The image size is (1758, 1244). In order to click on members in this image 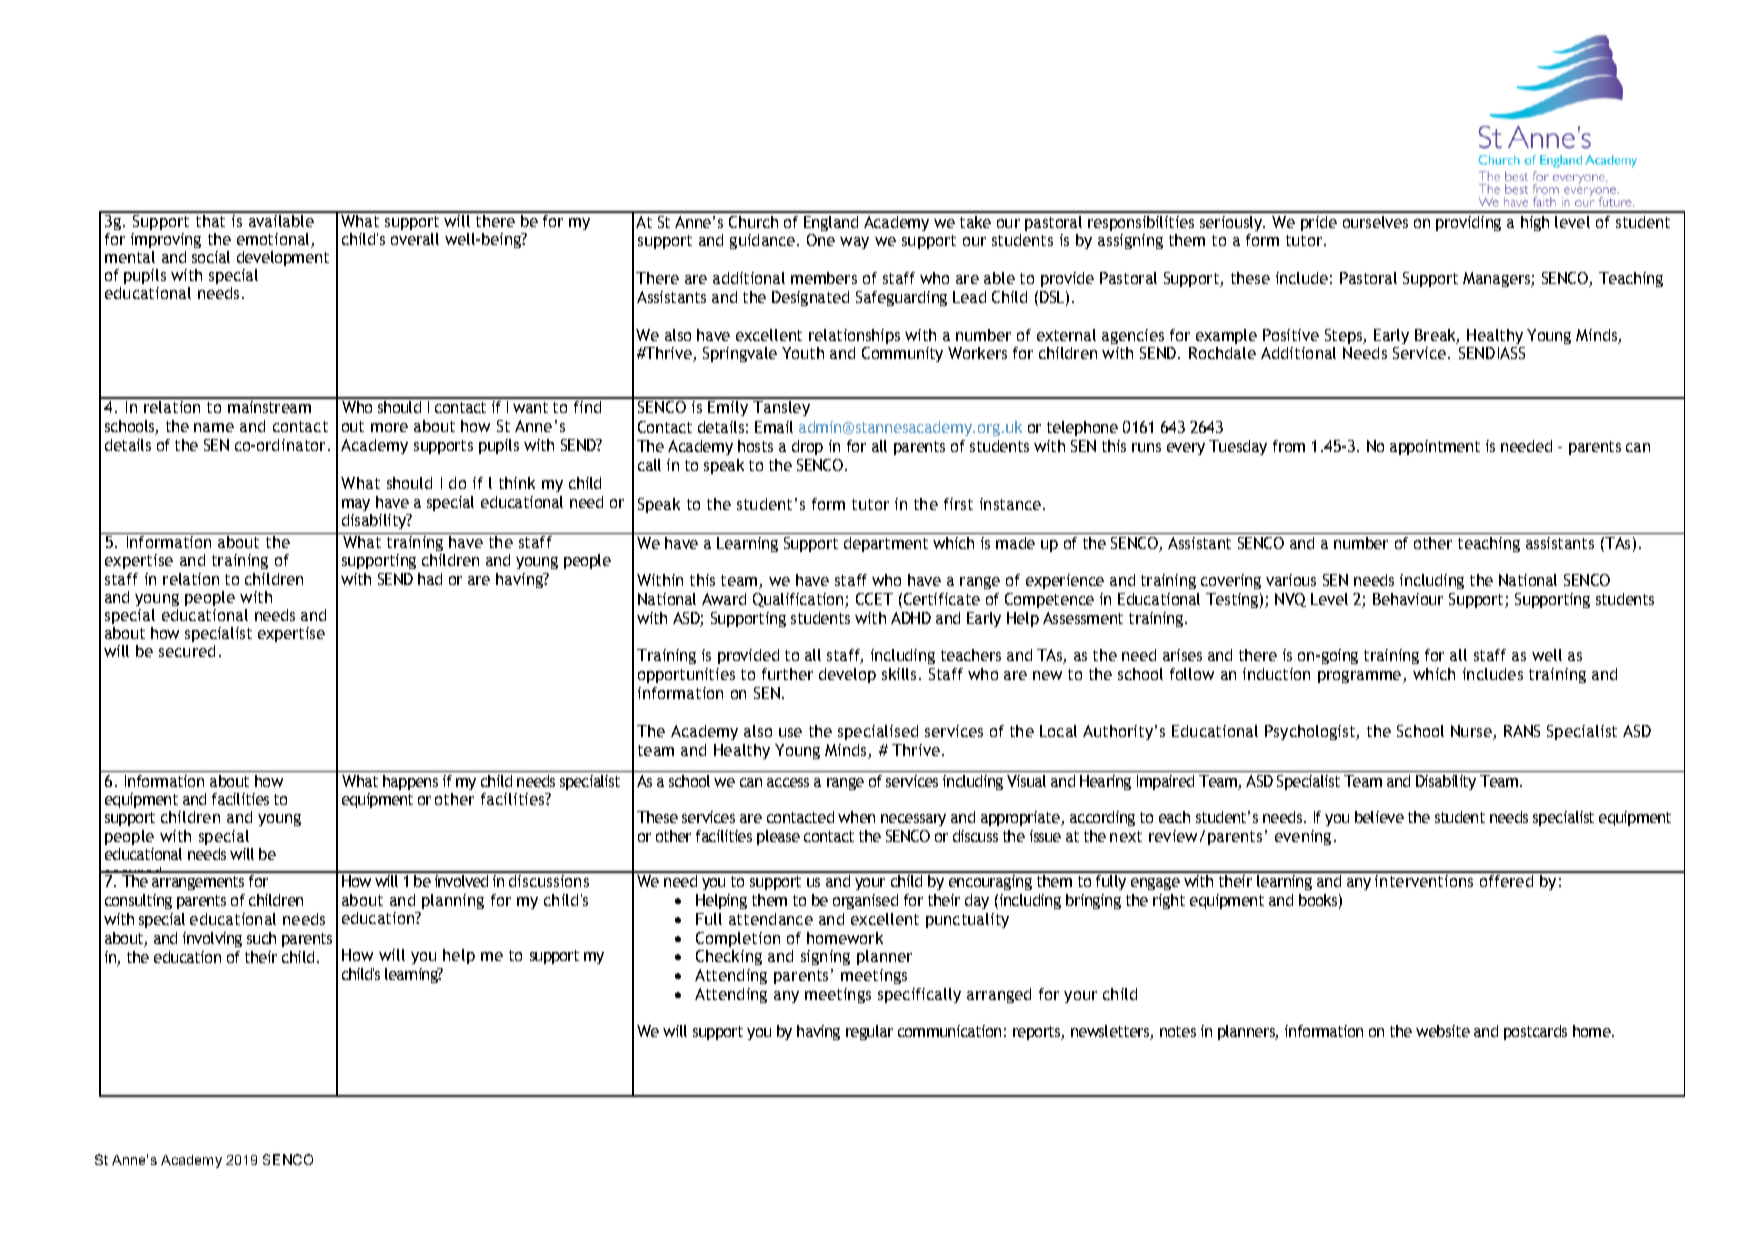, I will do `click(824, 278)`.
